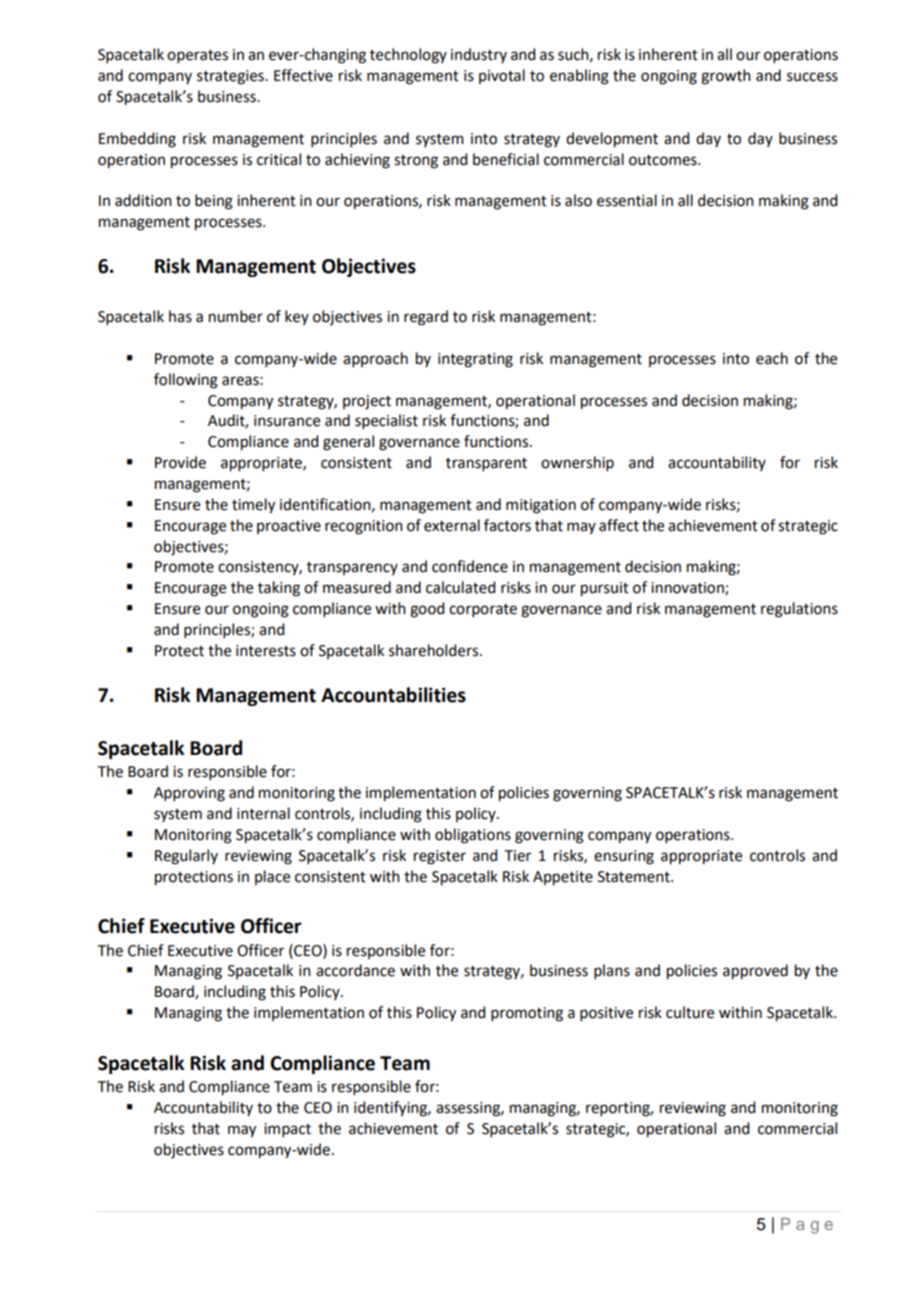  I want to click on integrating, so click(475, 360).
